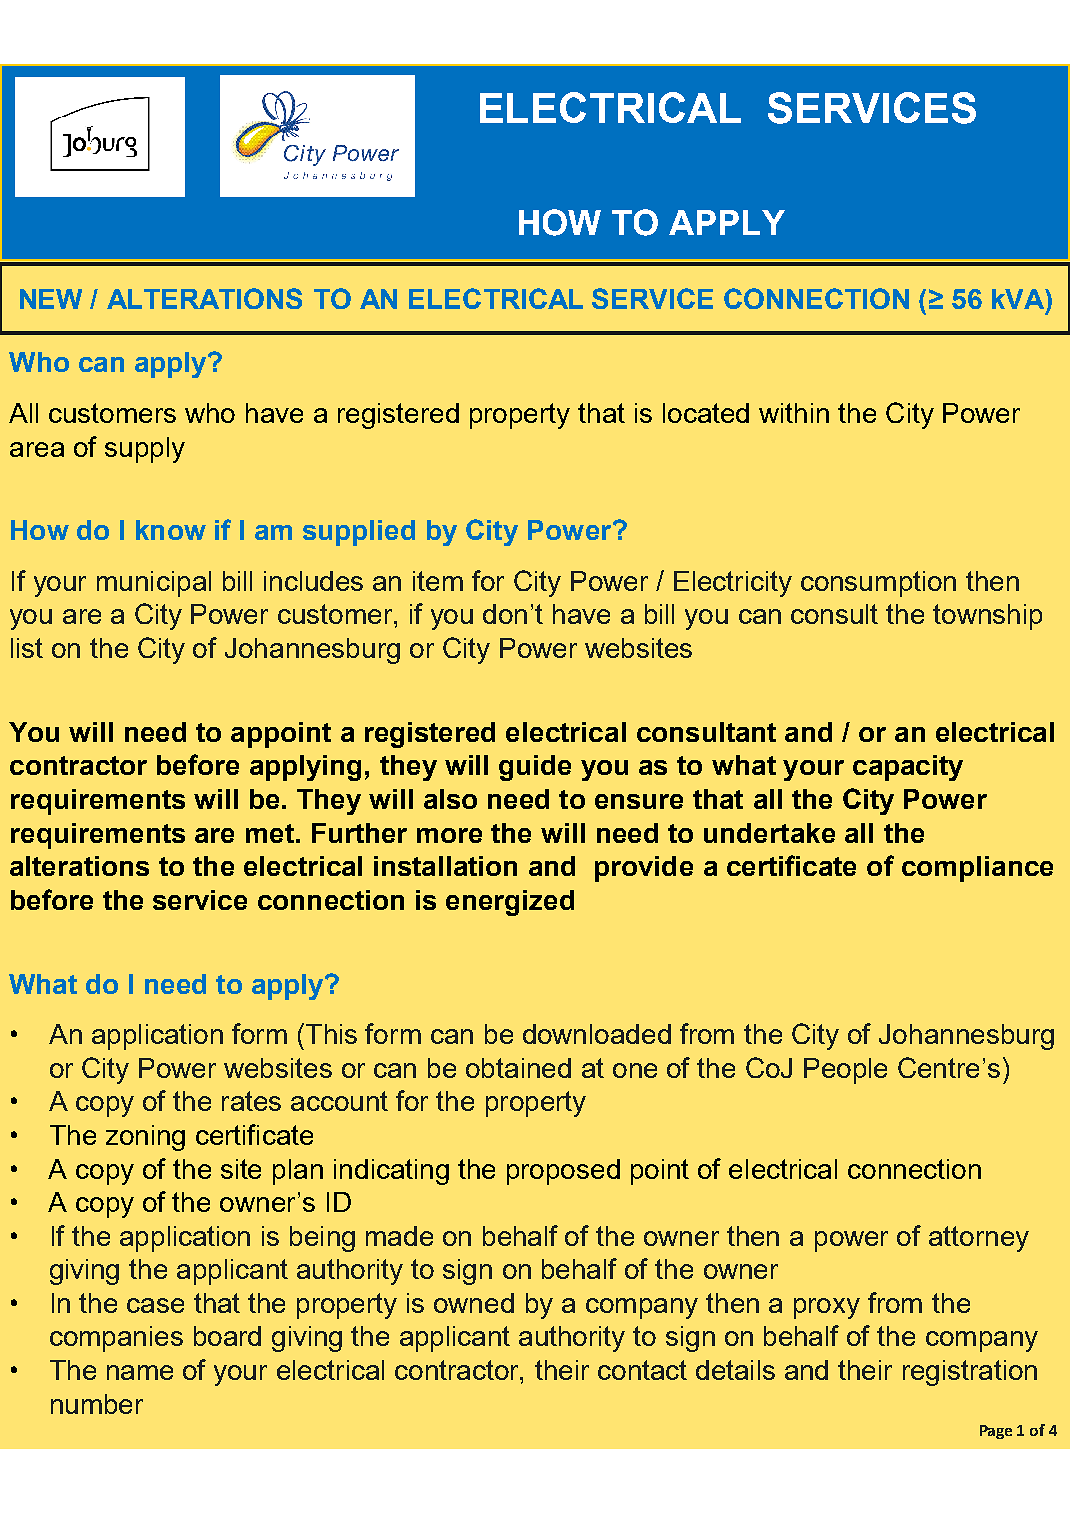  I want to click on registration, so click(970, 1373).
